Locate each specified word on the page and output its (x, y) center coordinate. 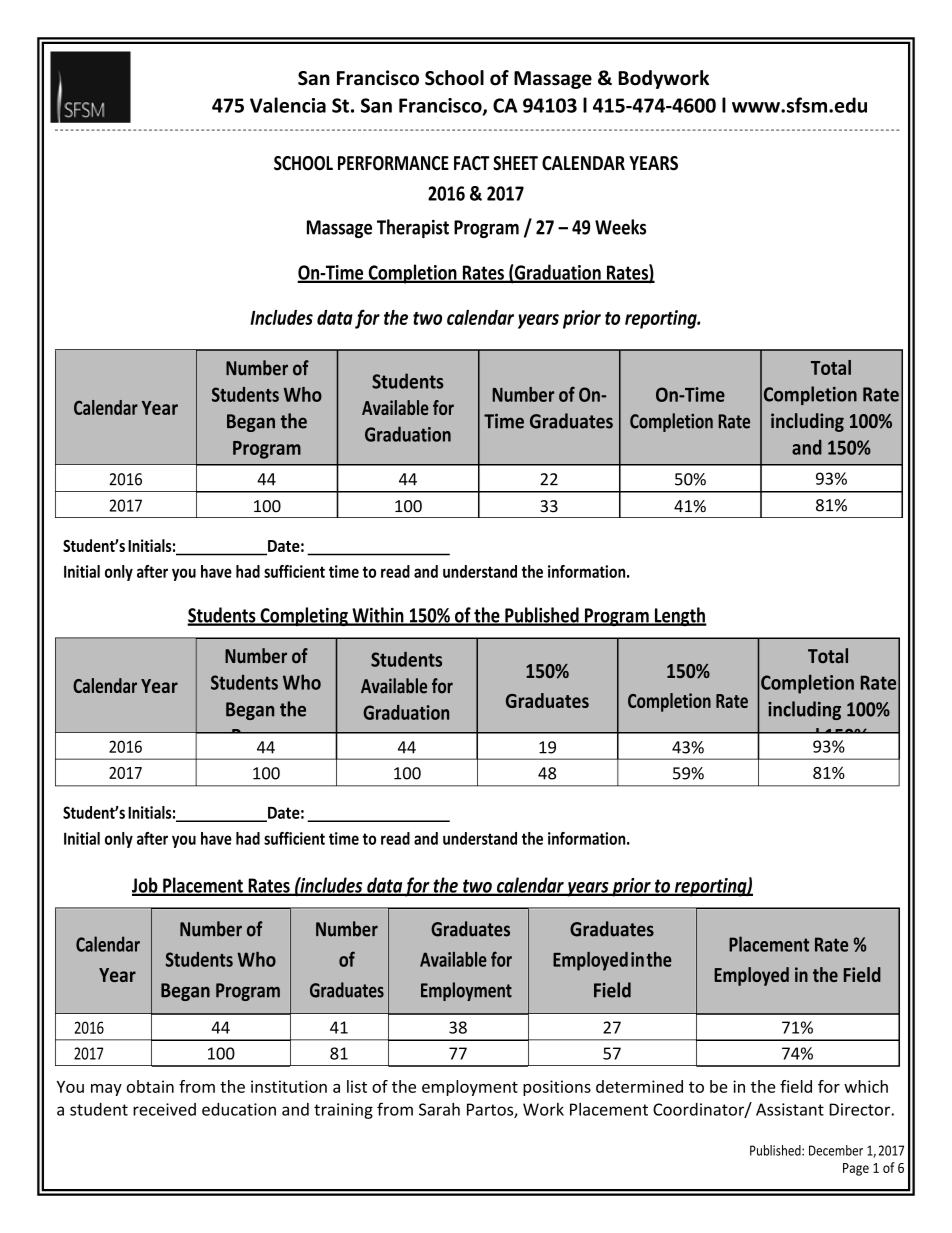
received (164, 1109)
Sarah (439, 1109)
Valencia (288, 105)
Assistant (790, 1109)
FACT (472, 163)
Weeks (620, 227)
